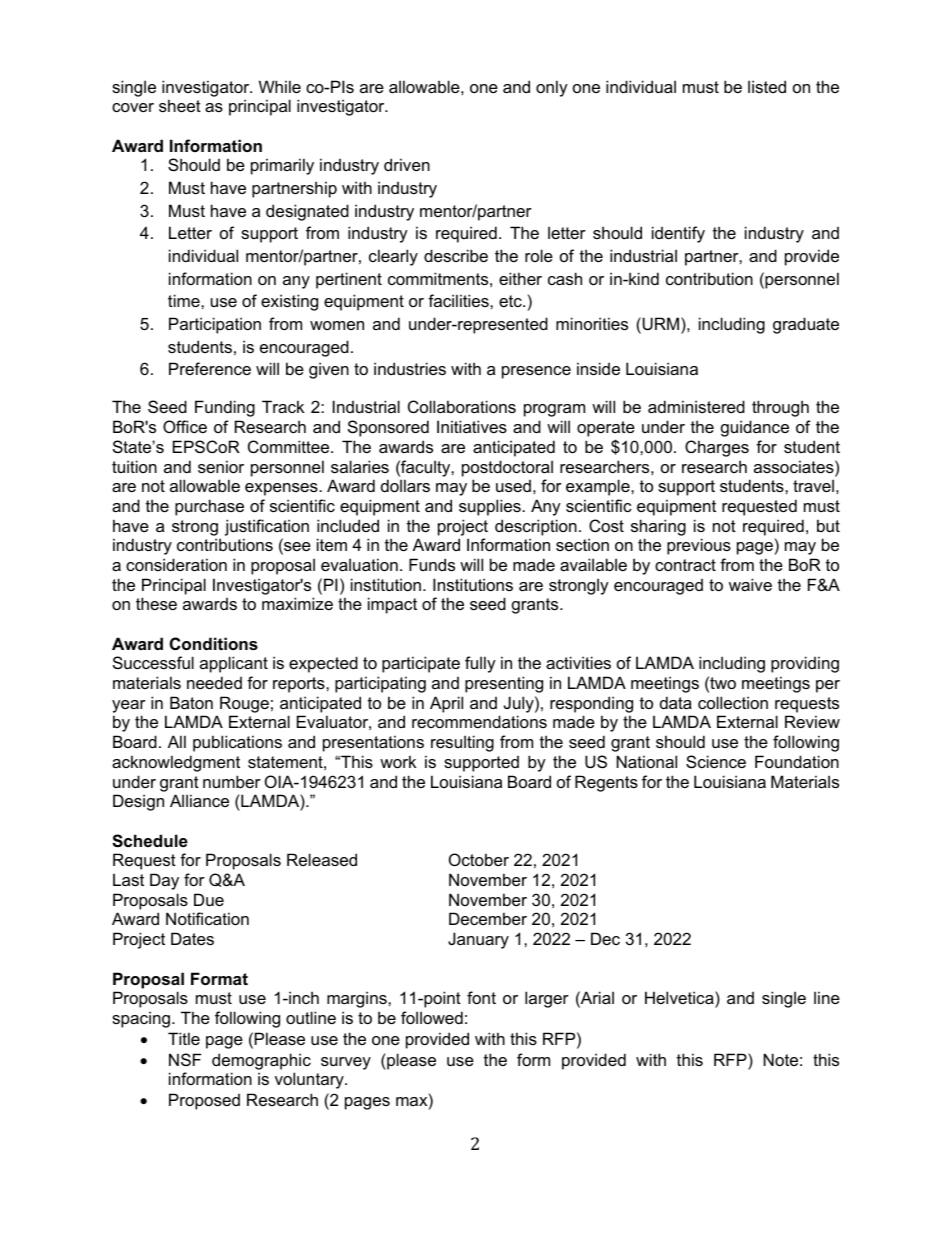 The height and width of the screenshot is (1233, 952). Describe the element at coordinates (552, 88) in the screenshot. I see `only` at that location.
